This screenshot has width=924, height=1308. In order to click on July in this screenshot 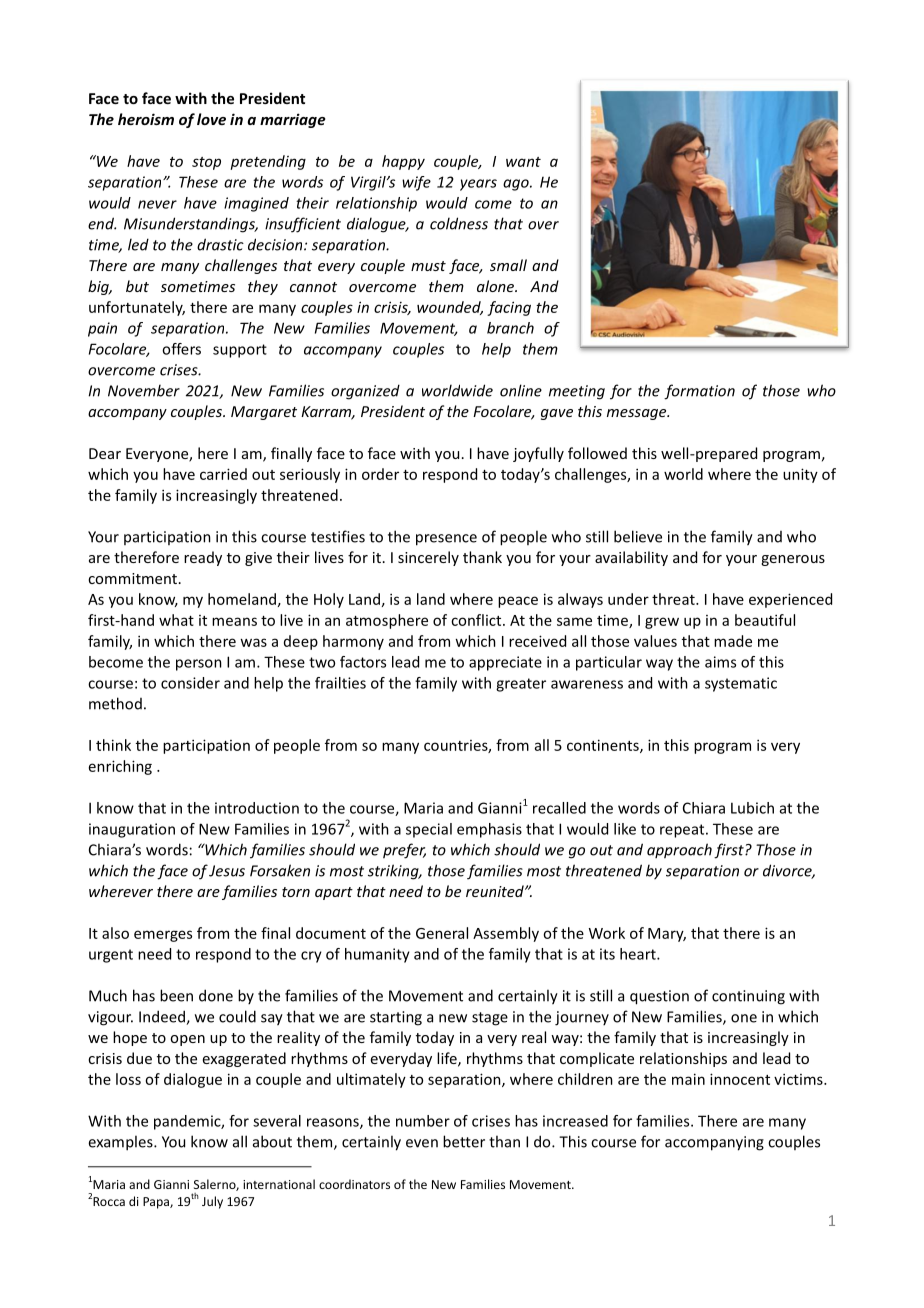, I will do `click(212, 1202)`.
